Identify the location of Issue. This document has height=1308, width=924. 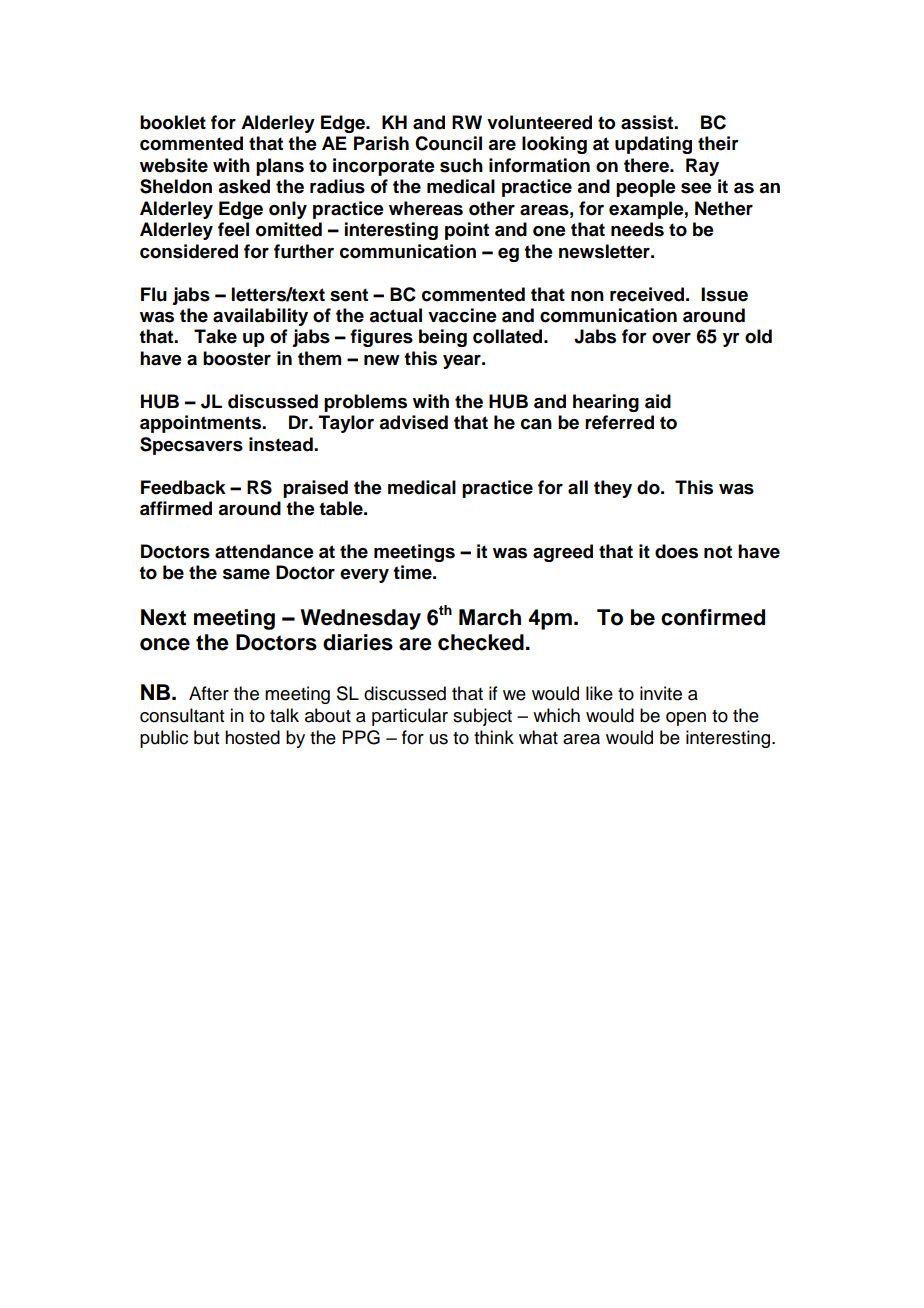
(724, 294).
